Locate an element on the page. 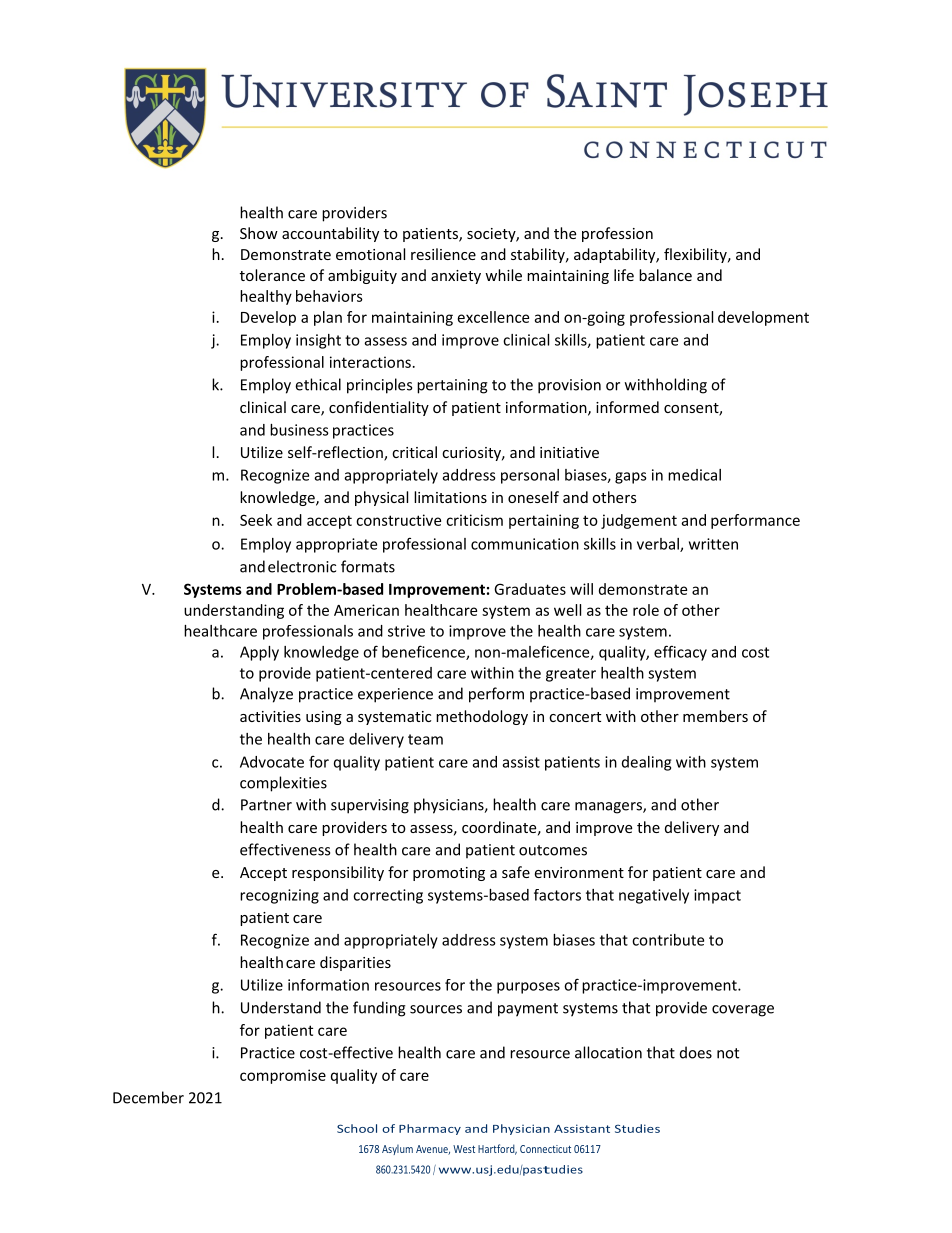 The image size is (952, 1233). role is located at coordinates (646, 610).
